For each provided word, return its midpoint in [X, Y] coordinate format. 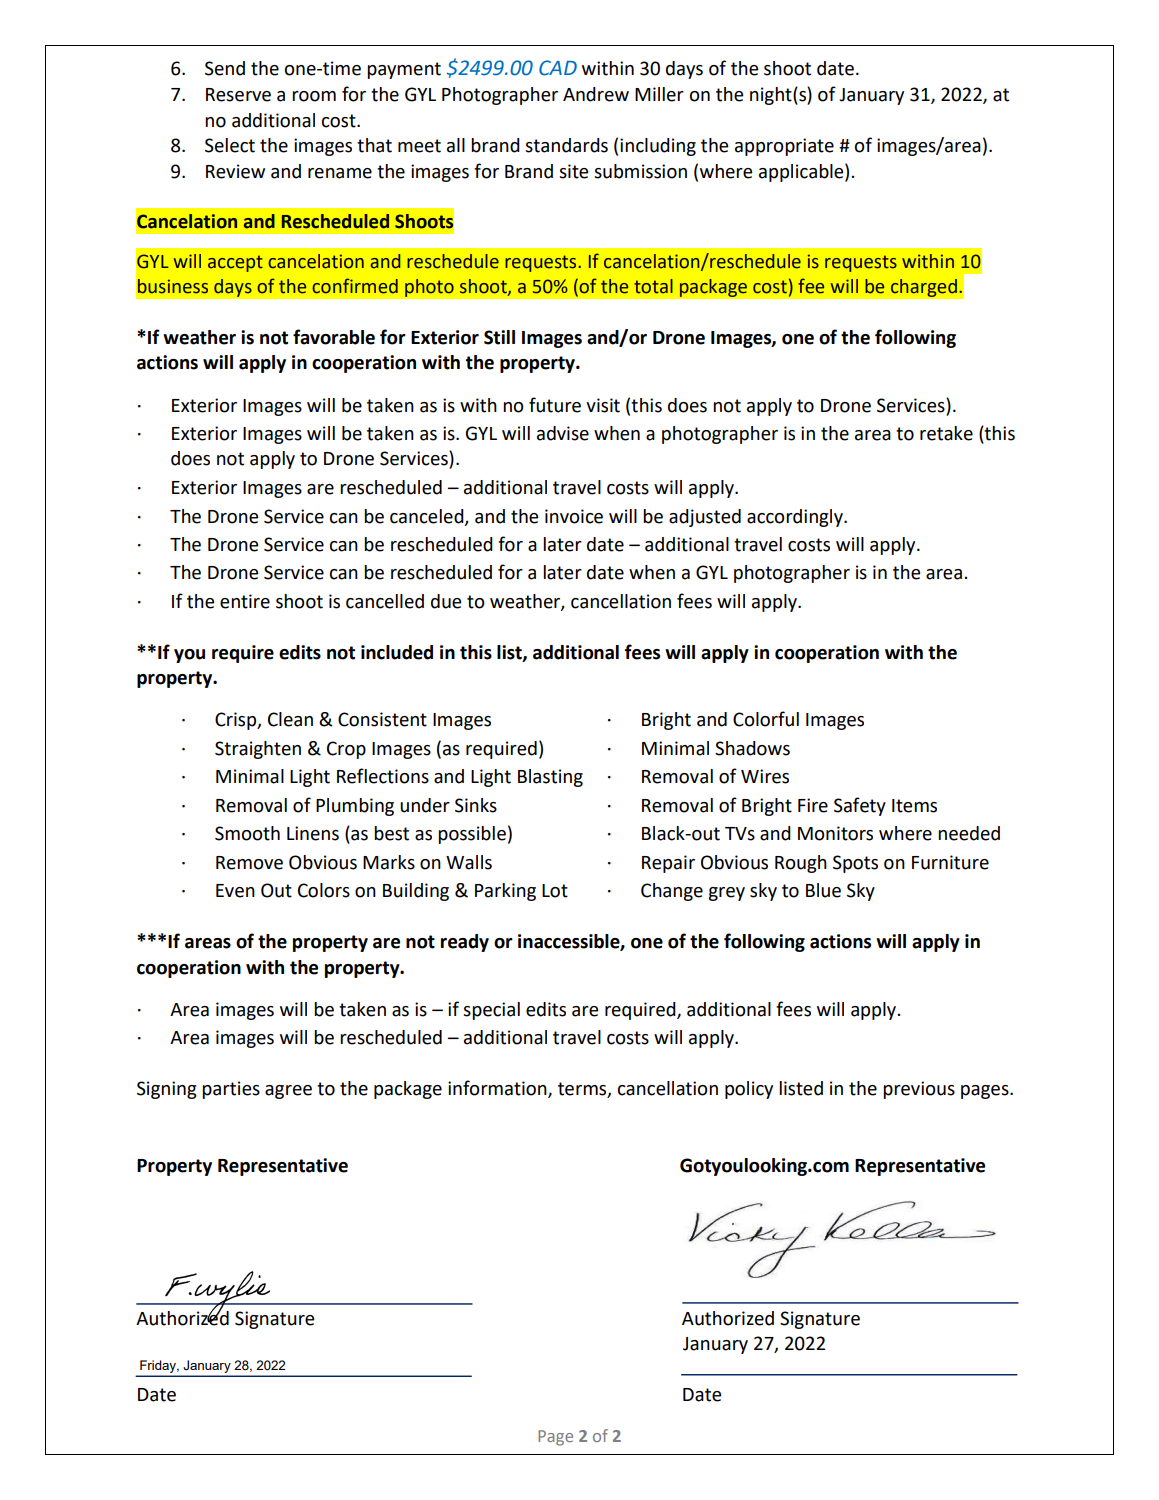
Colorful [766, 719]
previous [919, 1090]
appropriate [784, 147]
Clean [290, 719]
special [491, 1011]
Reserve [238, 95]
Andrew [596, 94]
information [498, 1089]
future [555, 405]
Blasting [550, 778]
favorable [334, 337]
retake [946, 433]
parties [231, 1090]
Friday [159, 1366]
